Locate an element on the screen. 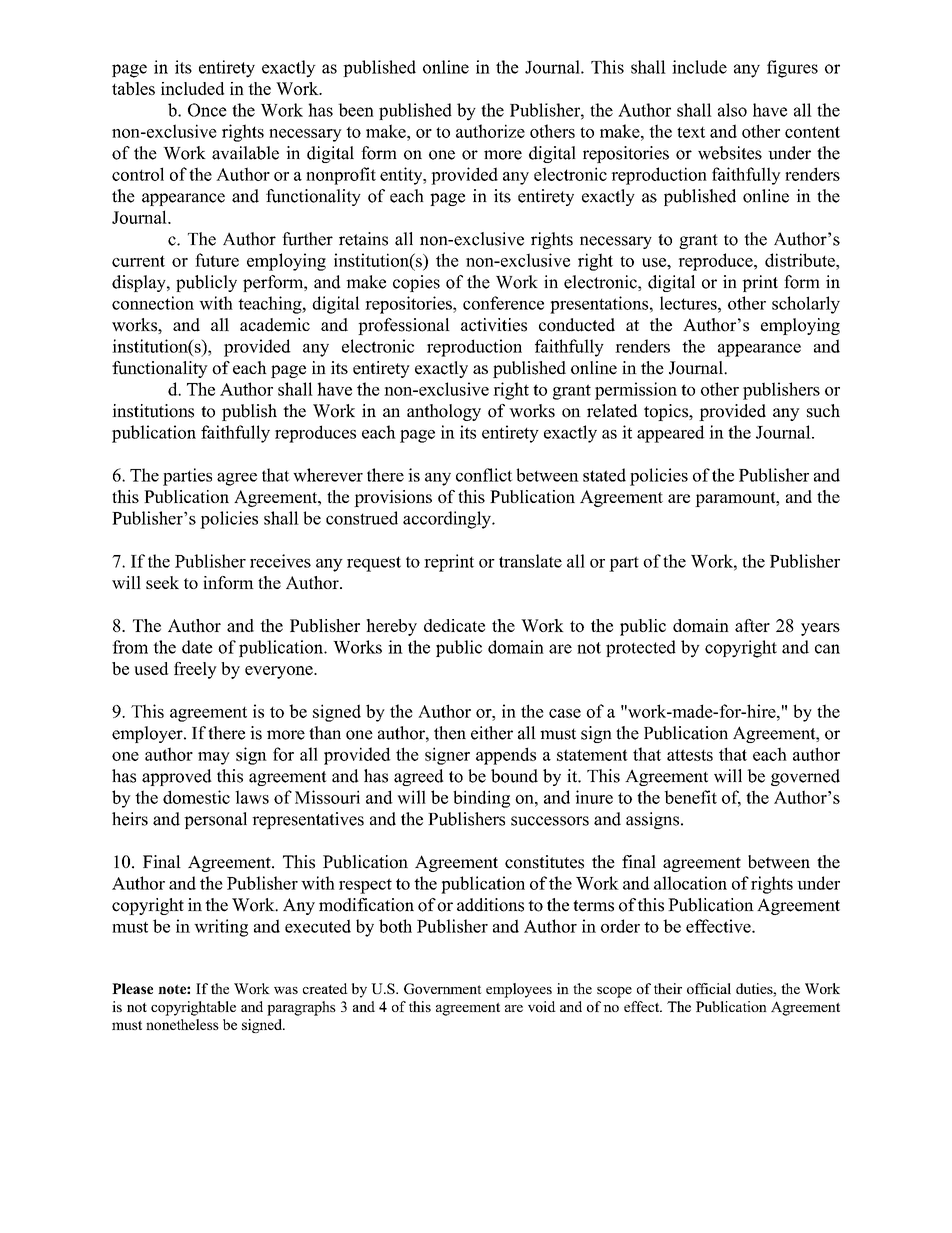  may is located at coordinates (214, 758).
